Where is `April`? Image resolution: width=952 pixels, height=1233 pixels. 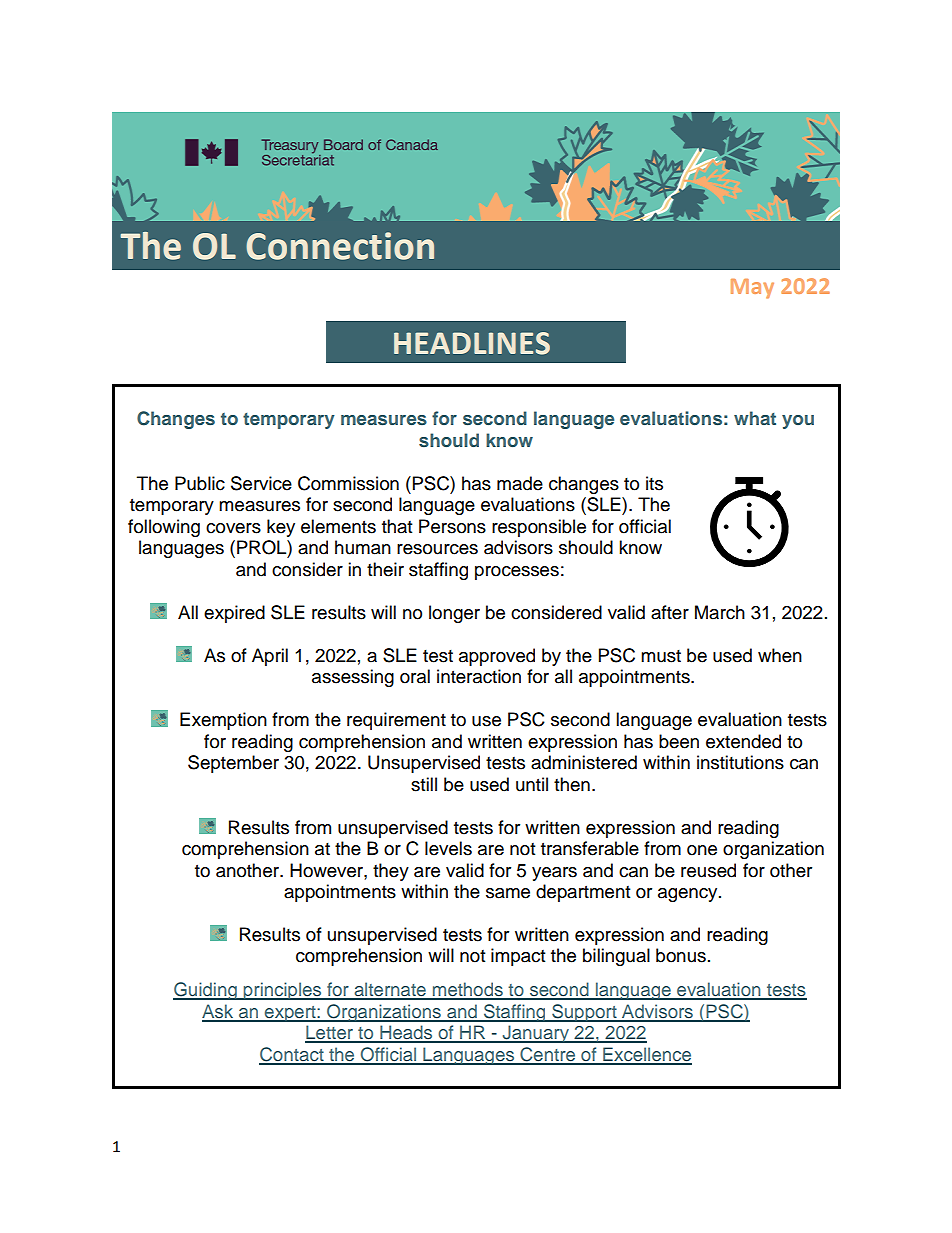
April is located at coordinates (270, 657).
